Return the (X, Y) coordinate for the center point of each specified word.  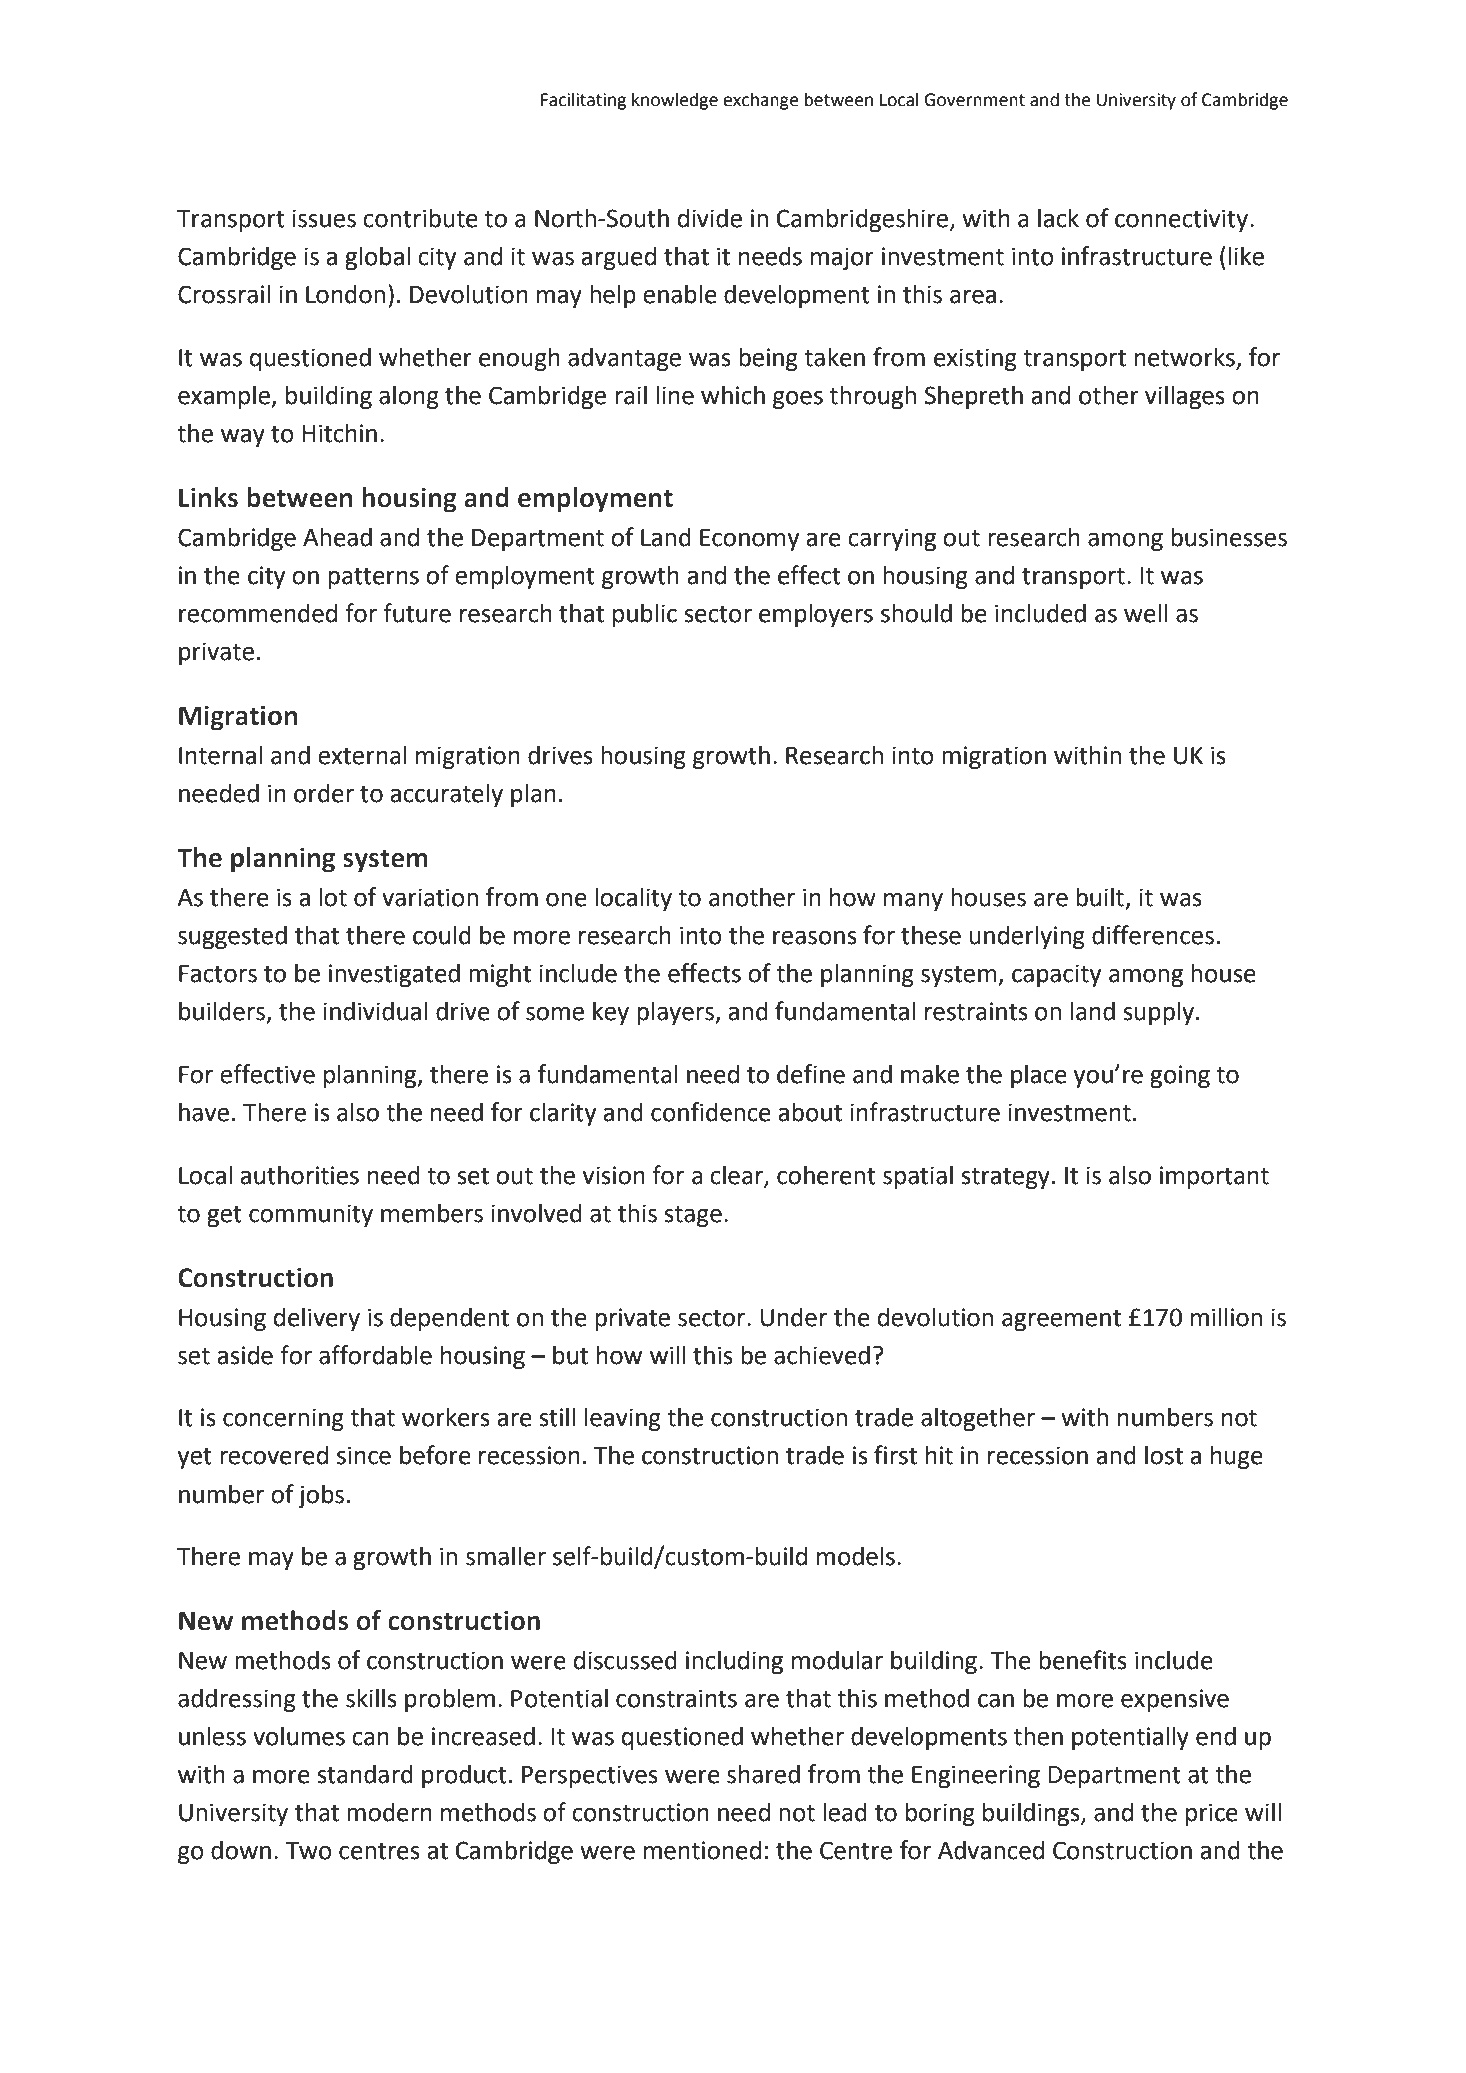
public (645, 615)
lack (1058, 218)
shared (763, 1774)
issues (324, 218)
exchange (761, 101)
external (362, 755)
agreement (1061, 1320)
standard (365, 1774)
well (1145, 613)
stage (693, 1216)
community (311, 1215)
